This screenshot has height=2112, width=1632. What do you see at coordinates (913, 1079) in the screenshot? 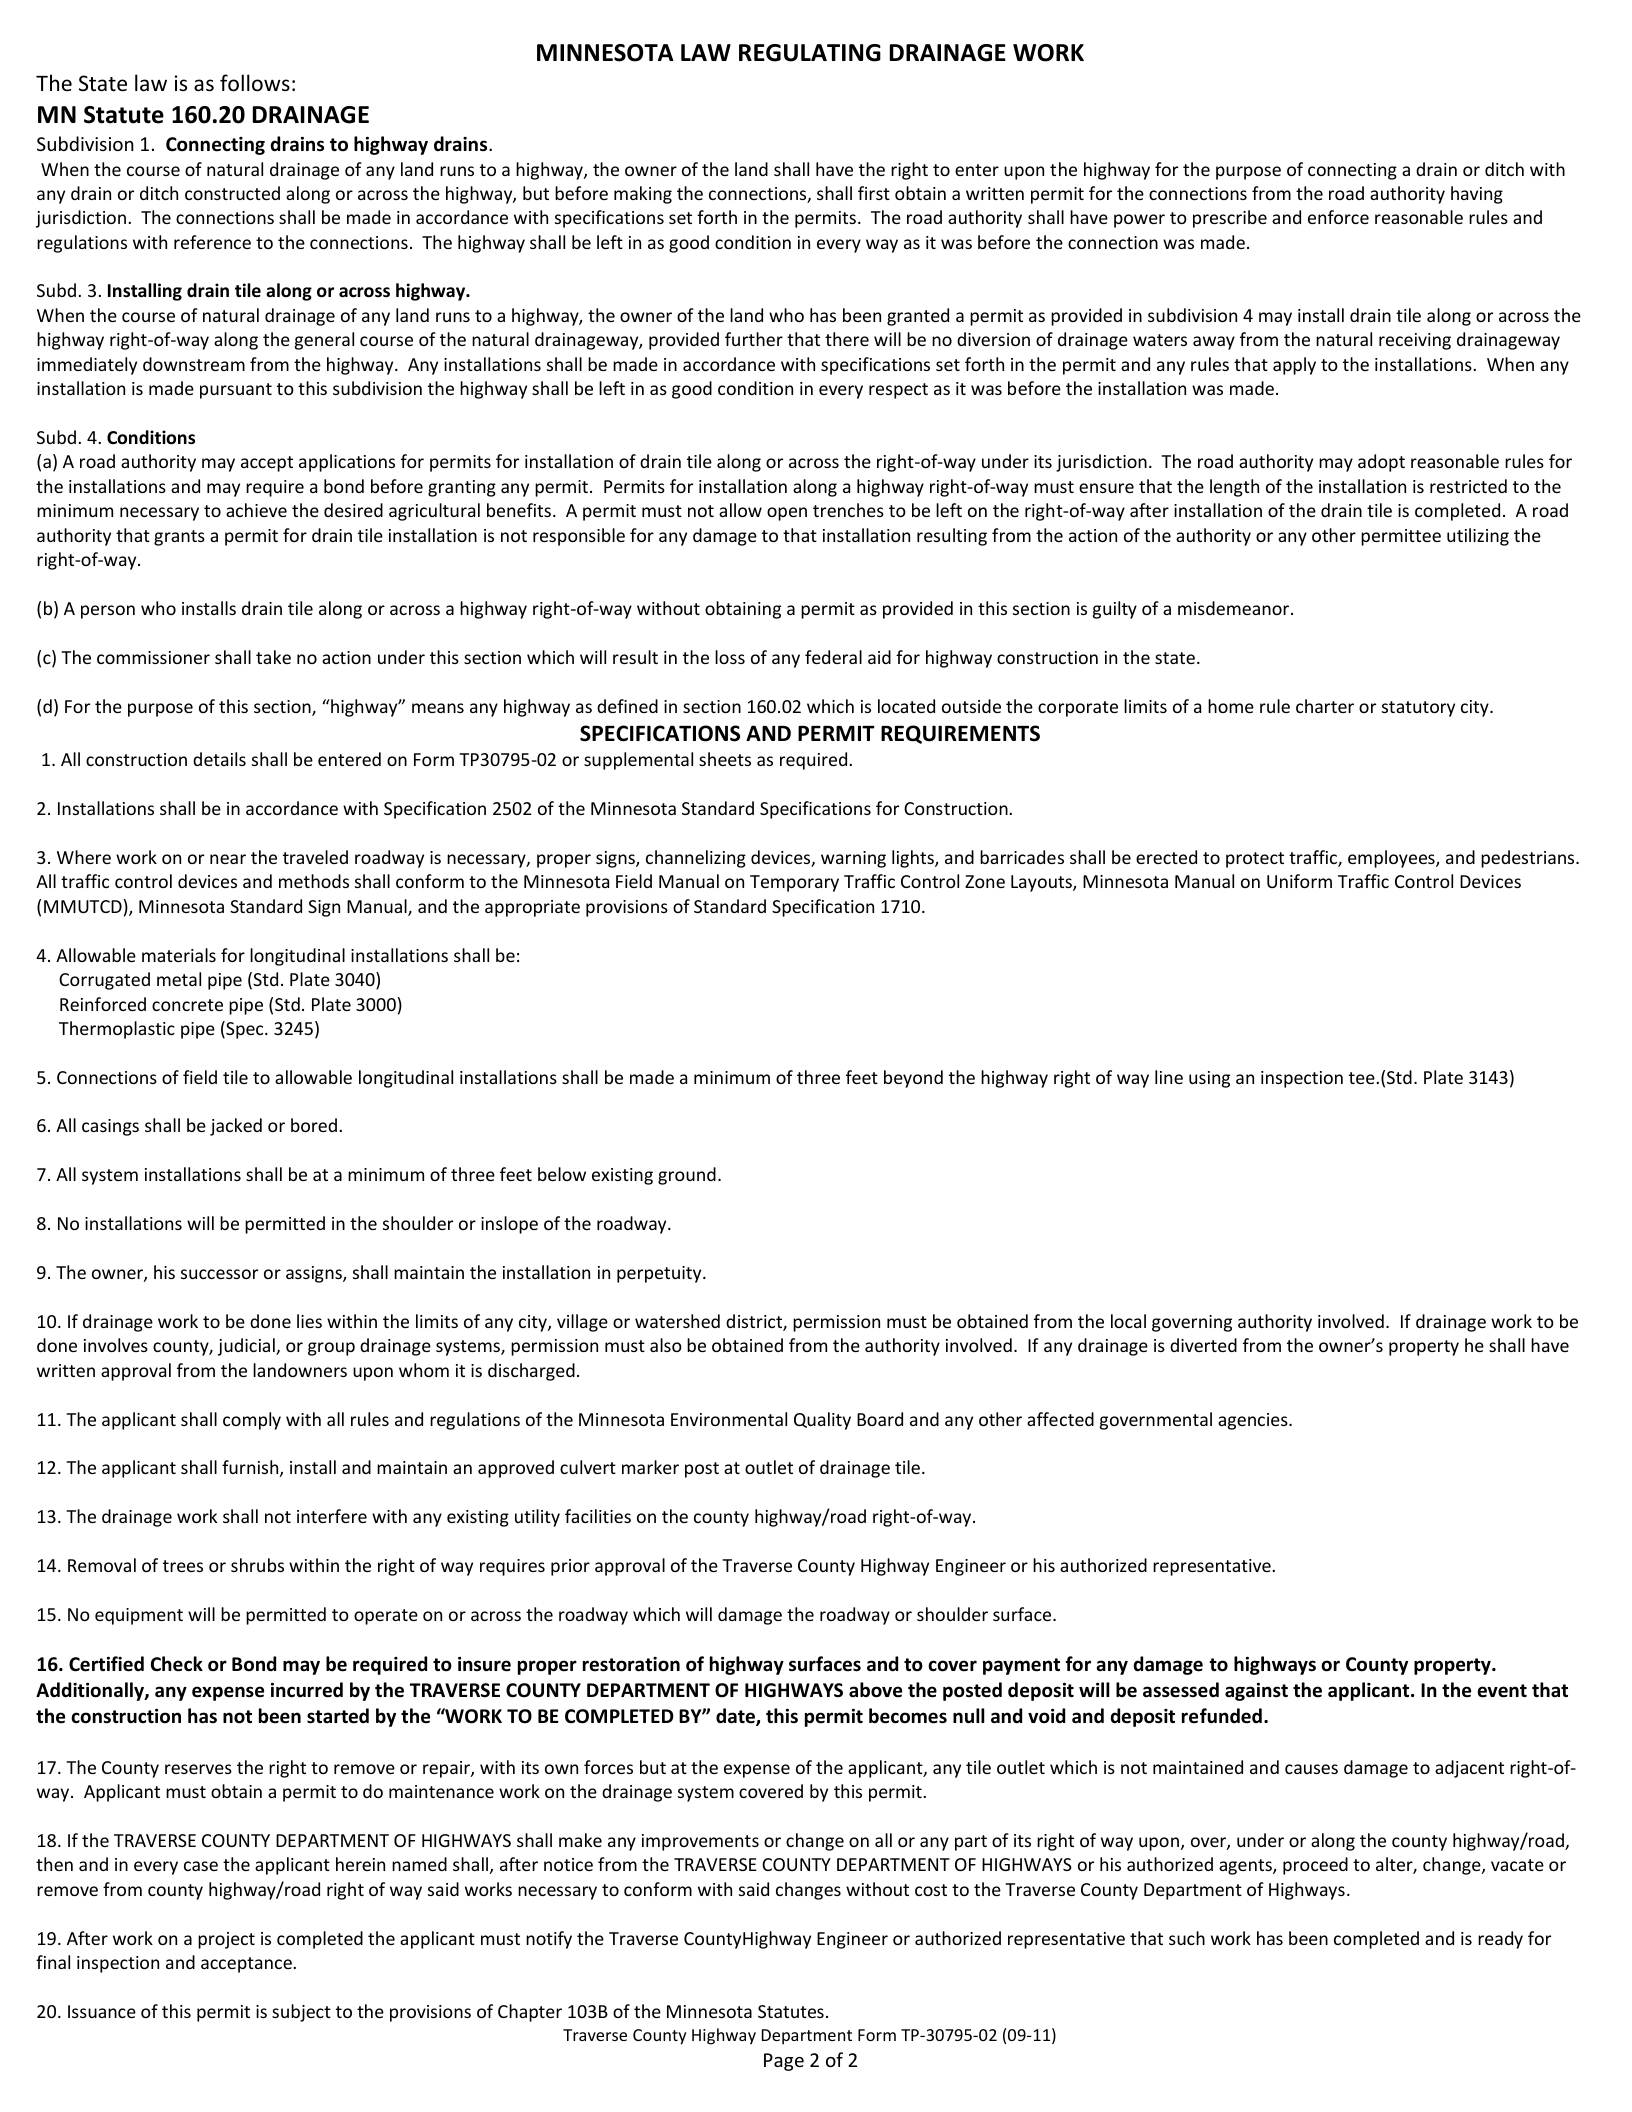
I see `beyond` at bounding box center [913, 1079].
